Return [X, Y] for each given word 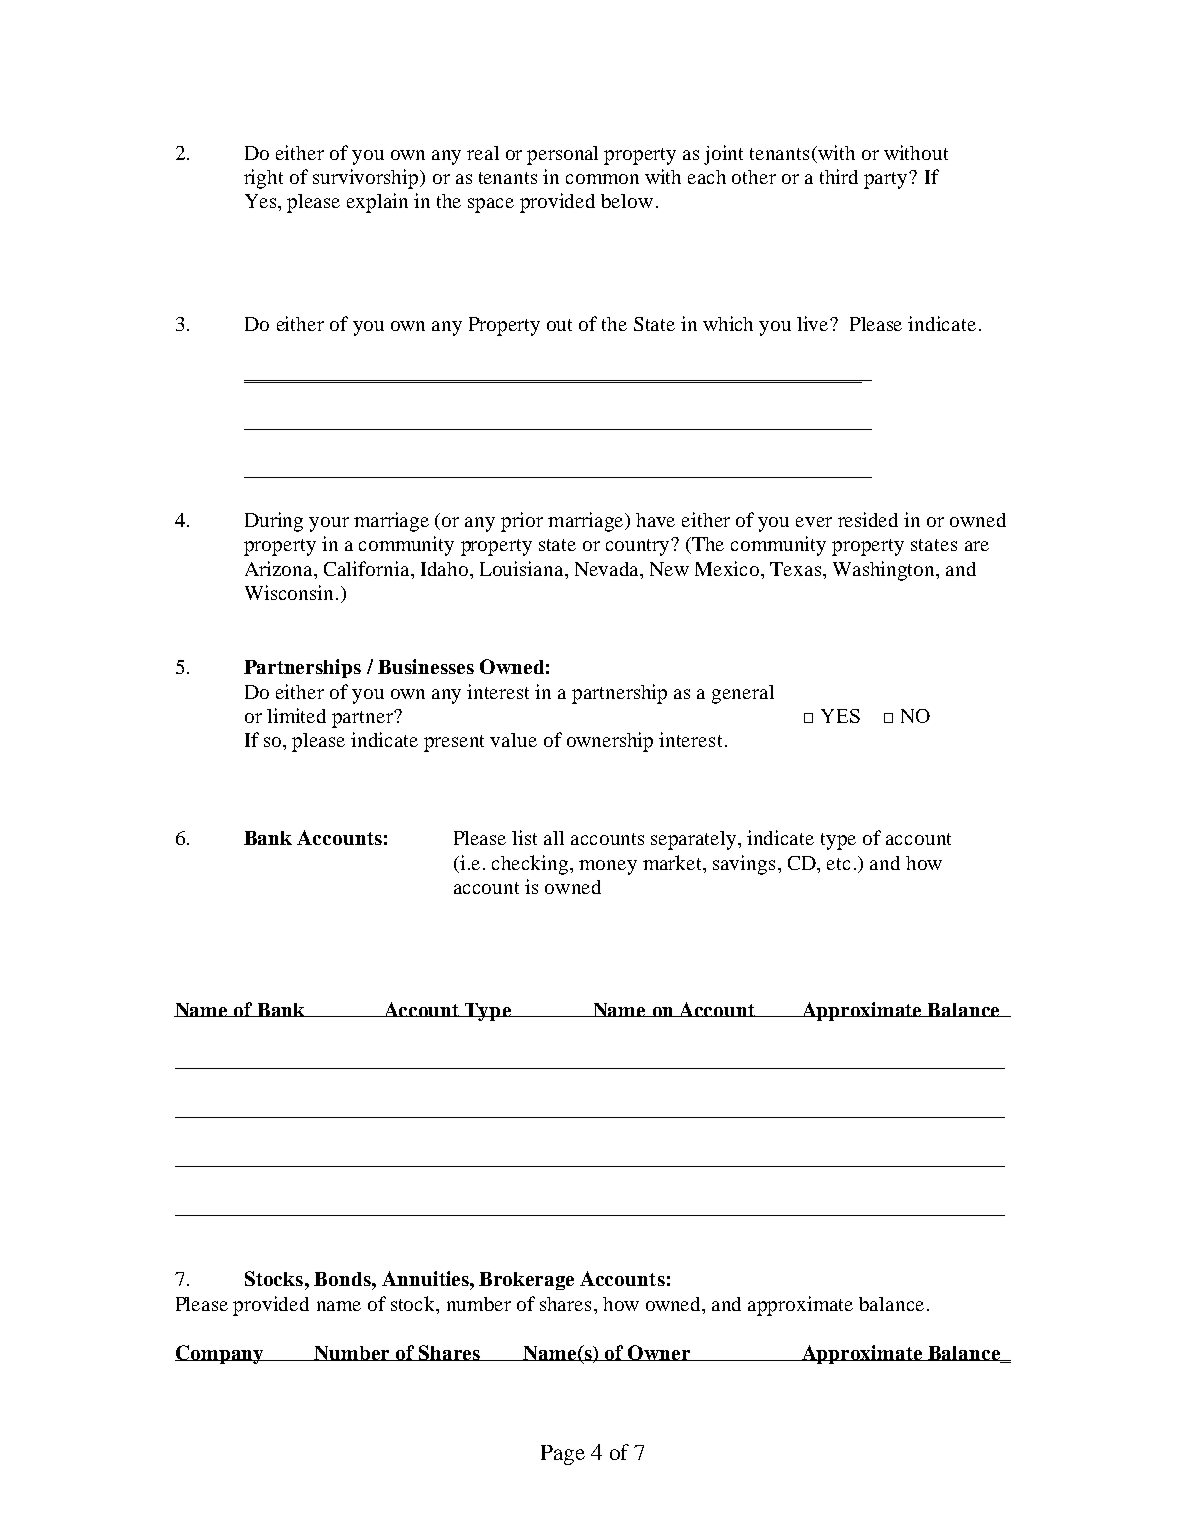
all [554, 838]
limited [296, 715]
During [274, 522]
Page [563, 1455]
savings [744, 865]
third [839, 176]
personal [562, 155]
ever [814, 522]
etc [838, 864]
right [263, 179]
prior [522, 522]
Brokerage [526, 1281]
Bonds [343, 1279]
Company [220, 1354]
